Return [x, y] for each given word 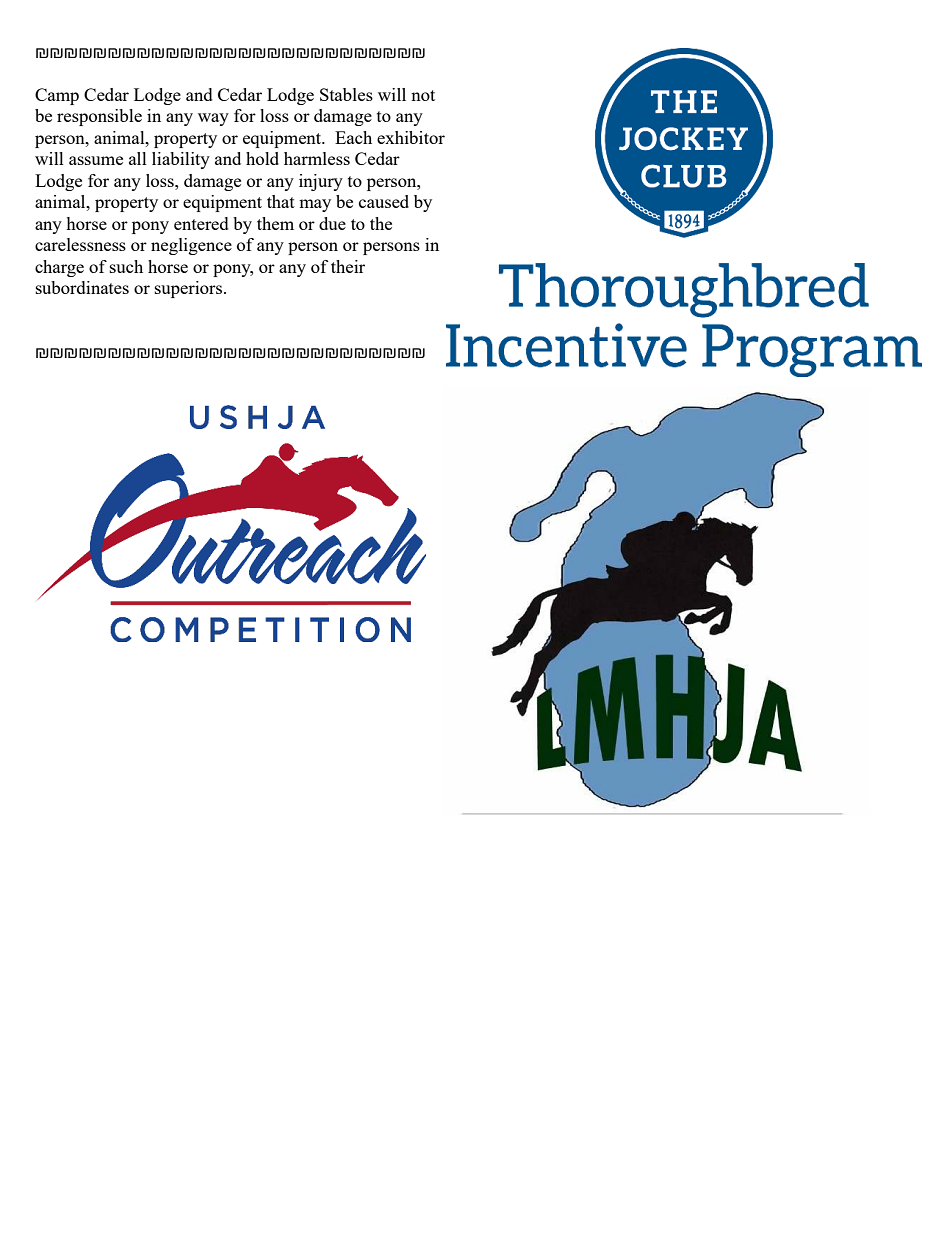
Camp [57, 96]
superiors [188, 289]
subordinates [82, 287]
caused [384, 201]
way [213, 119]
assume [96, 160]
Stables [346, 94]
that [281, 201]
